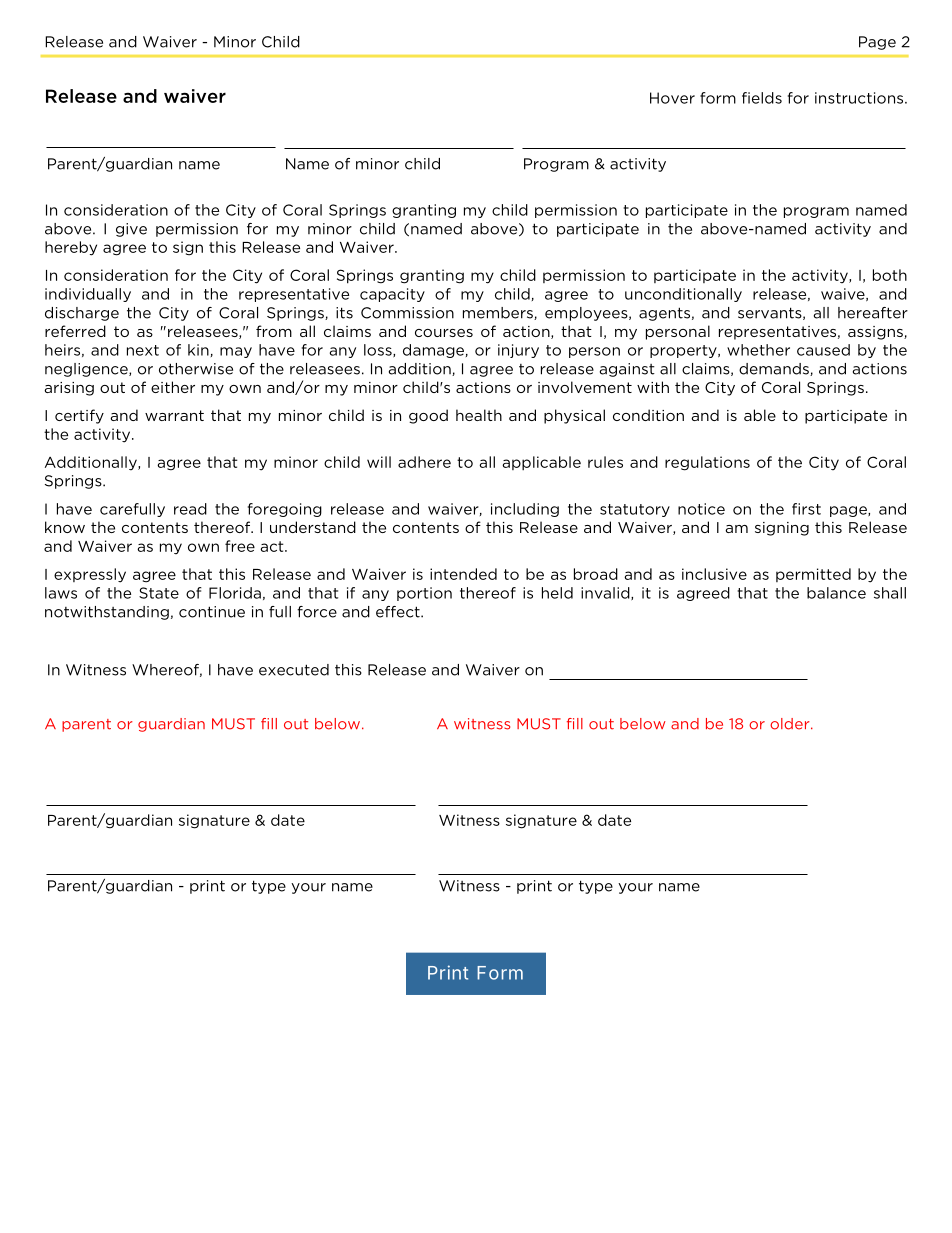 The image size is (952, 1233). I want to click on executed, so click(294, 670).
